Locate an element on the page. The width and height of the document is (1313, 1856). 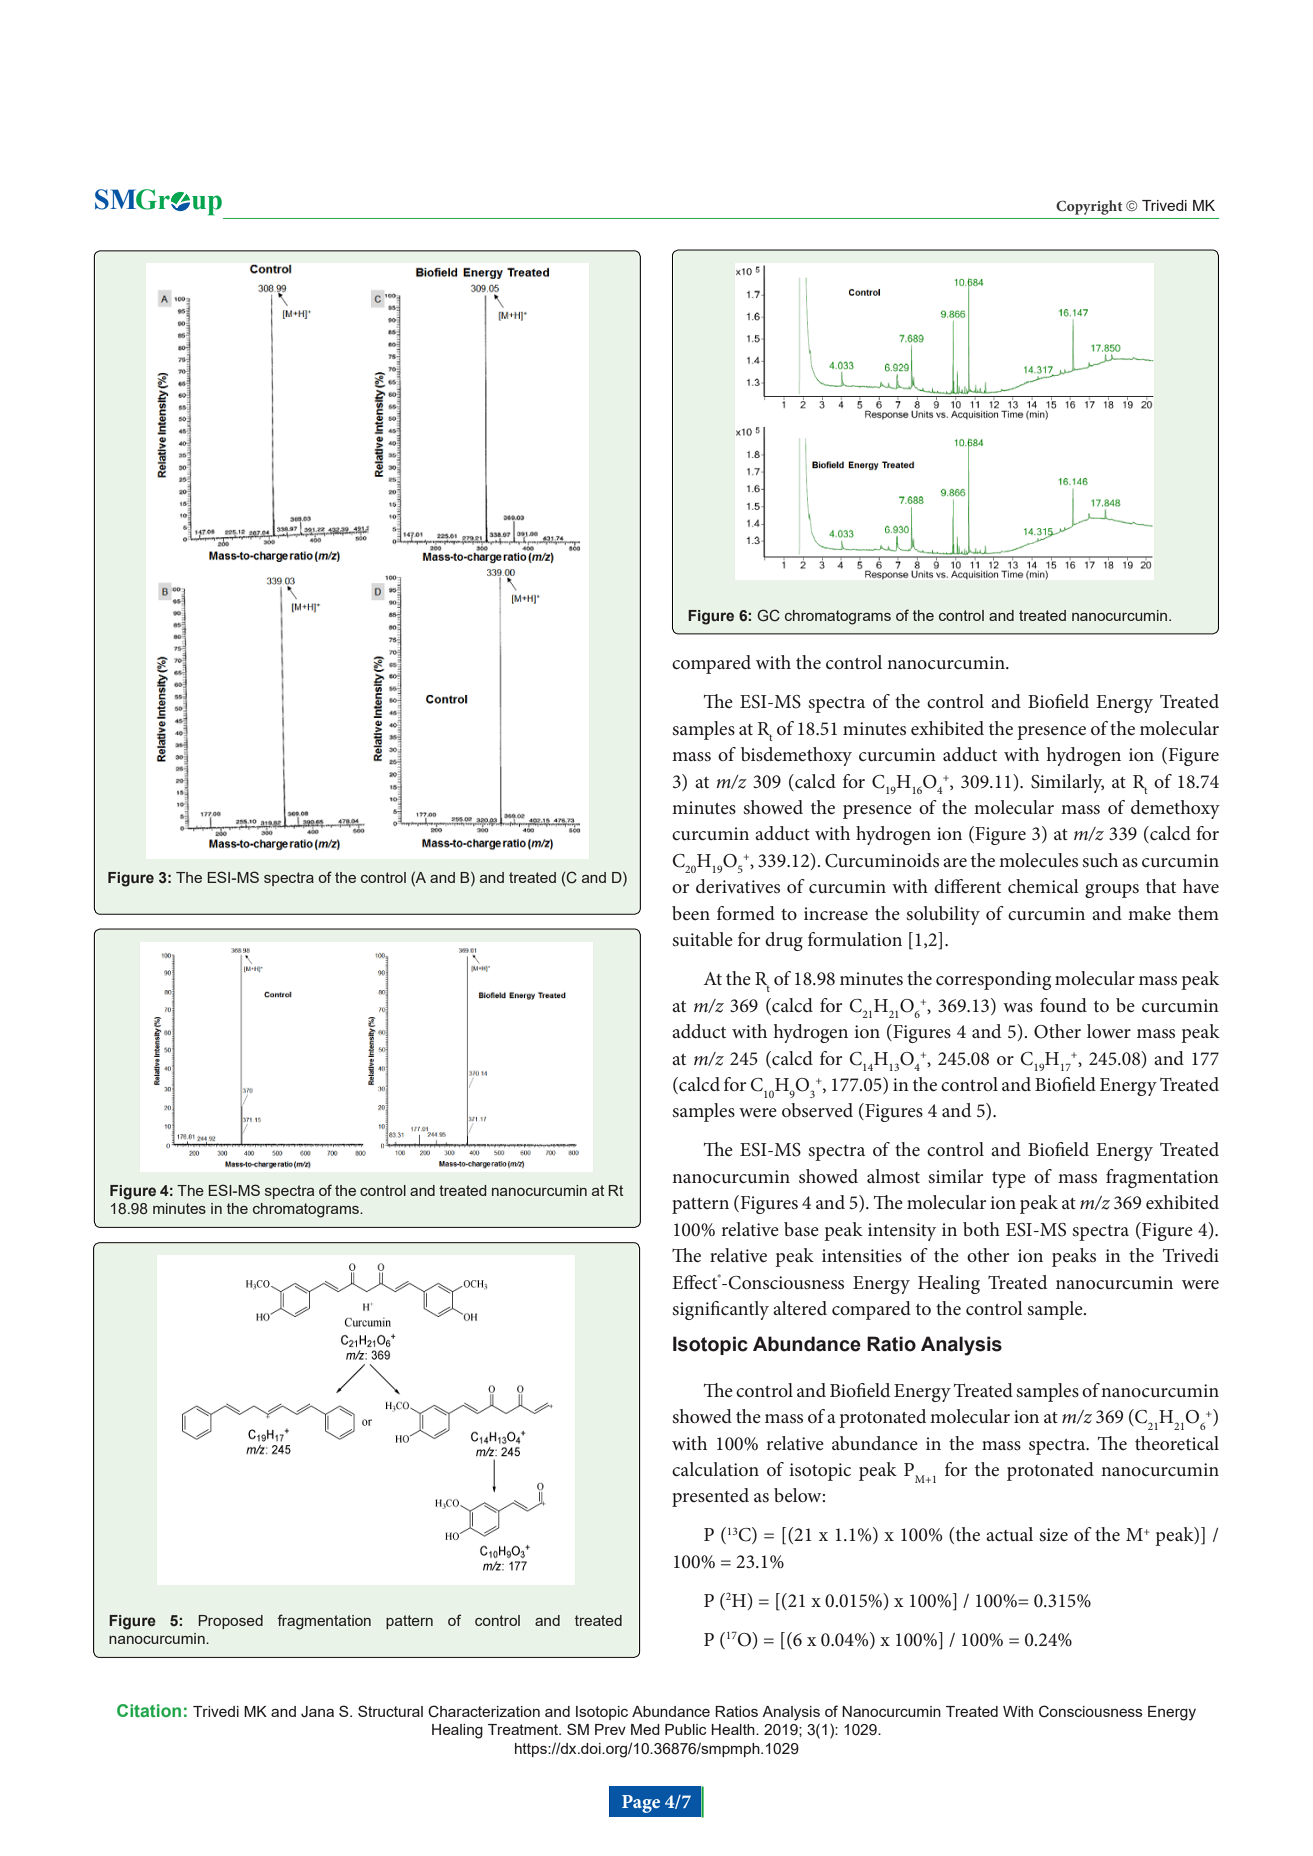
derivatives is located at coordinates (738, 886).
